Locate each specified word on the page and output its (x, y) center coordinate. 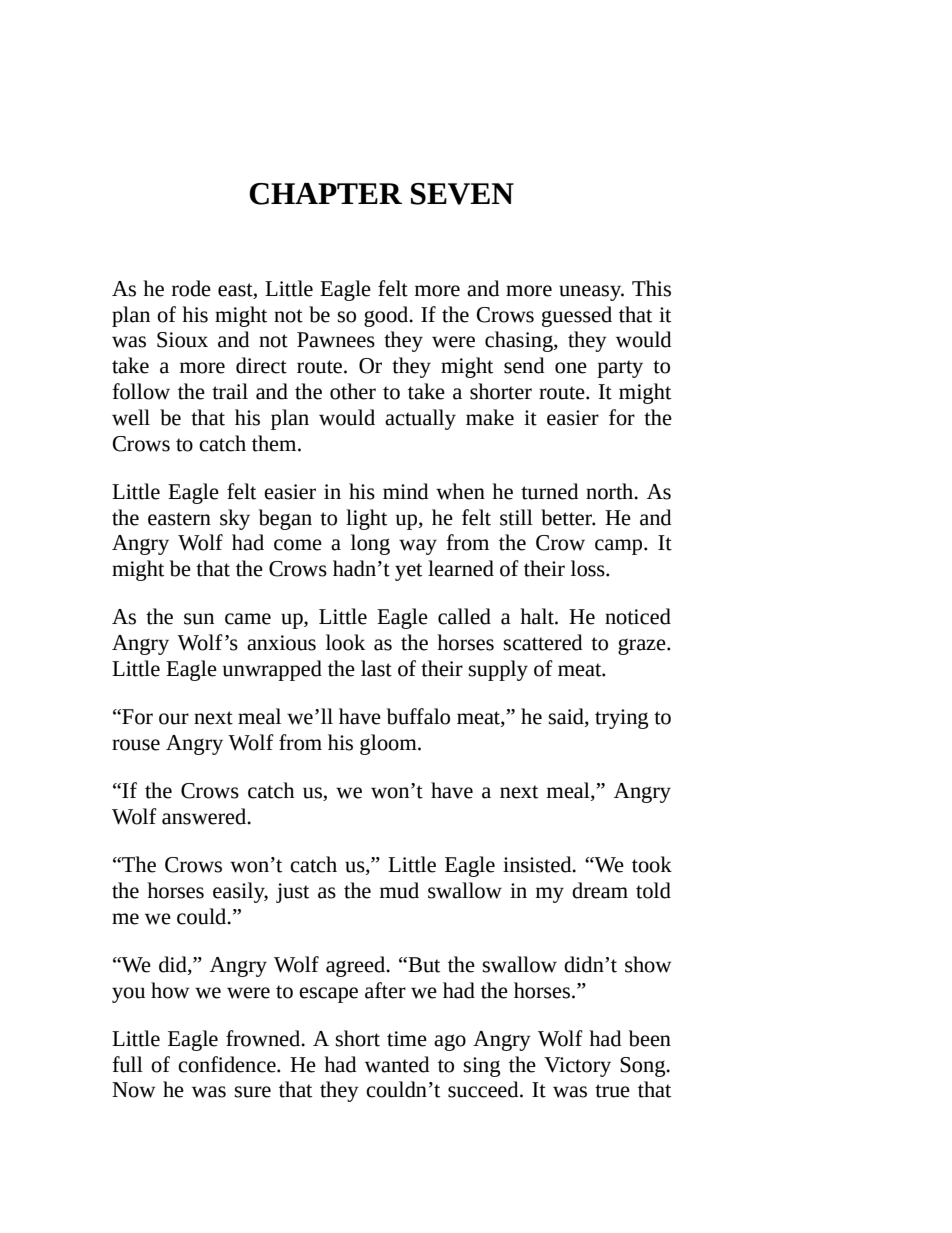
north (611, 491)
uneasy (591, 293)
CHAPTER (325, 194)
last (376, 668)
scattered (543, 642)
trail (230, 391)
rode (191, 288)
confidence (228, 1064)
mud (399, 890)
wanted (397, 1064)
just (292, 893)
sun (199, 619)
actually (420, 419)
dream (600, 890)
